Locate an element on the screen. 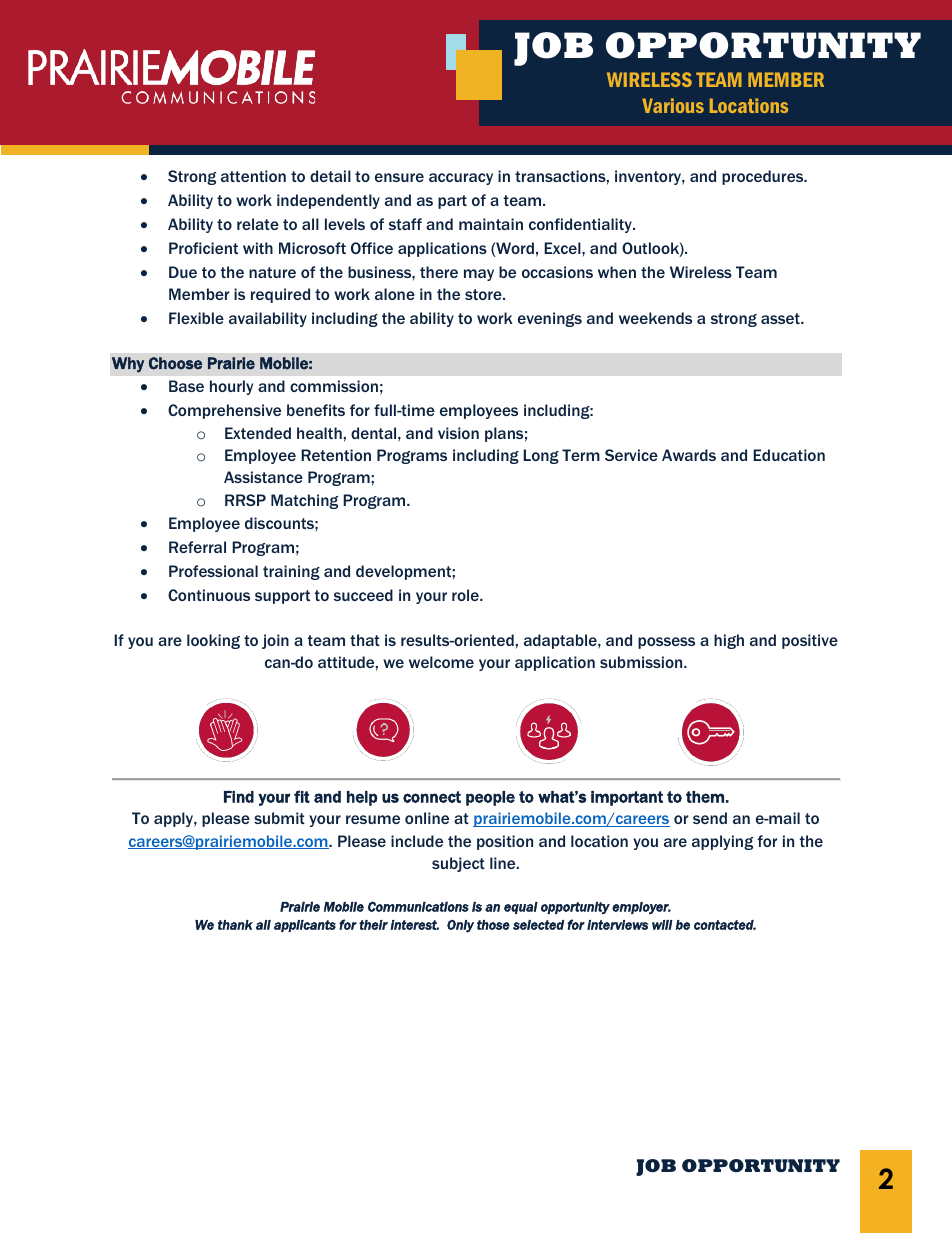 The image size is (952, 1233). Long is located at coordinates (541, 456).
